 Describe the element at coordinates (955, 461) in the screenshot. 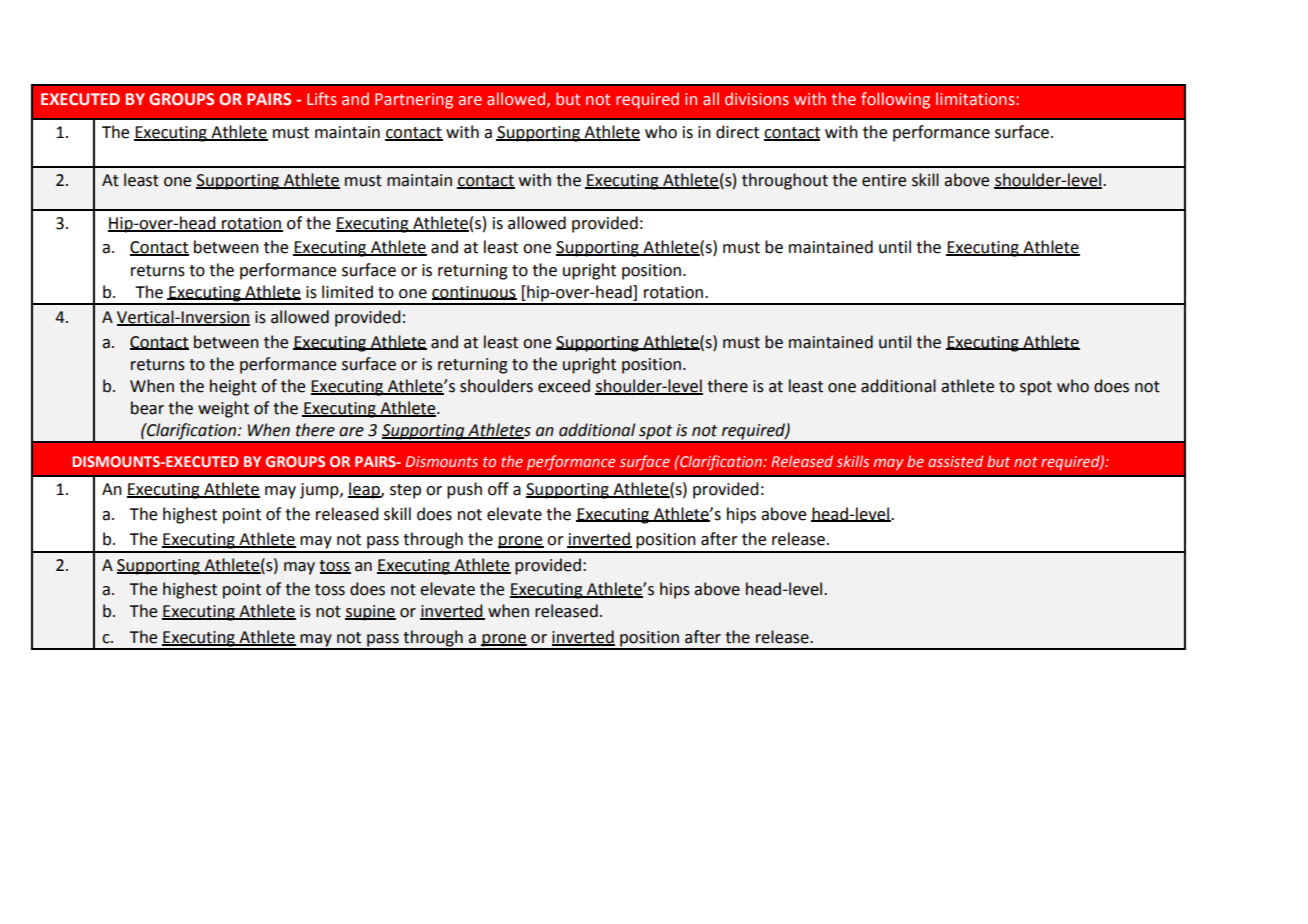

I see `assisted` at that location.
